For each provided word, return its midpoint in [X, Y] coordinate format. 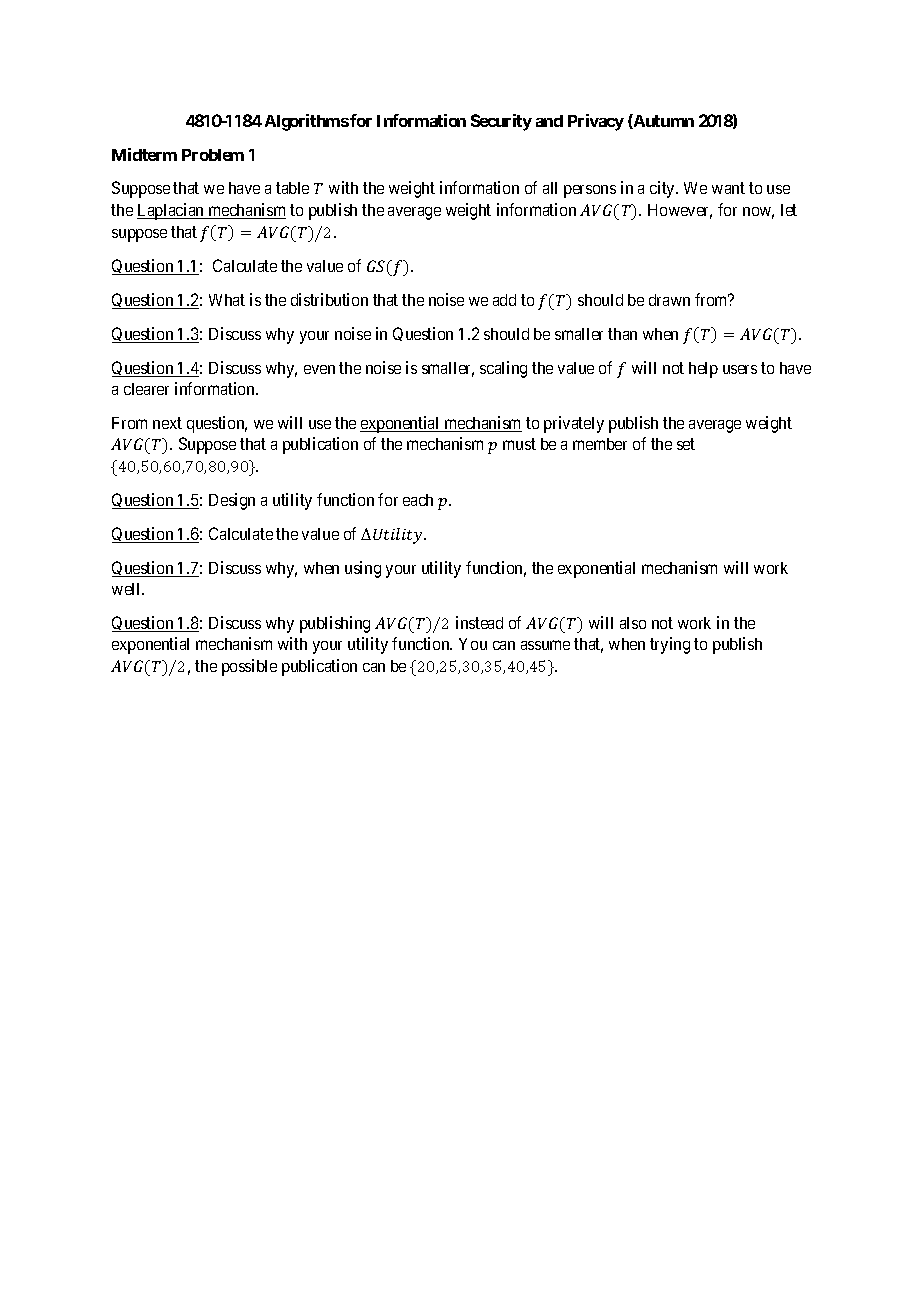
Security [501, 122]
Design [232, 501]
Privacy [596, 122]
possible [249, 667]
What [227, 300]
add [504, 300]
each [418, 500]
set [686, 444]
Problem [213, 155]
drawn [669, 300]
